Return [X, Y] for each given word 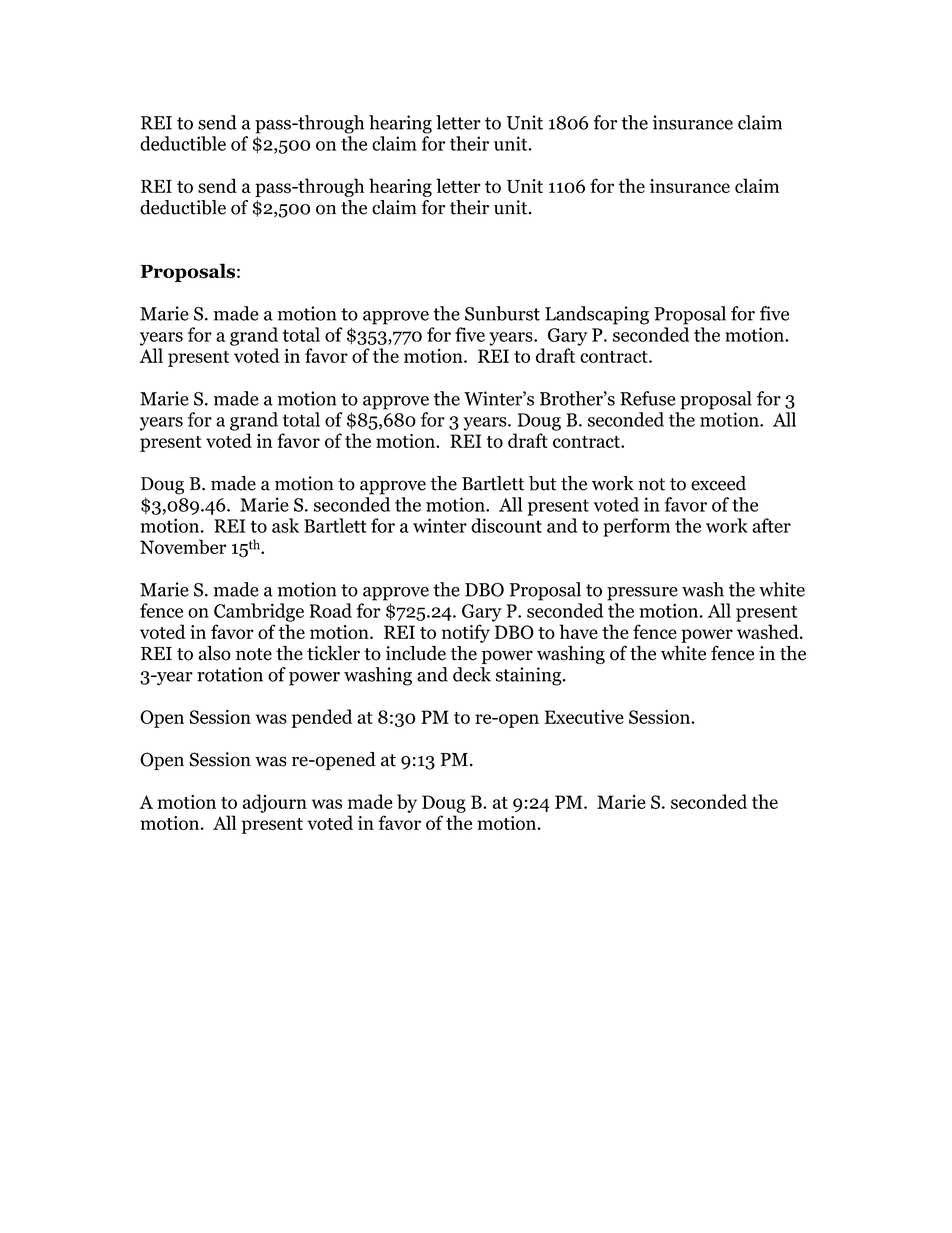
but [542, 483]
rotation [230, 674]
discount [506, 525]
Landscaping [597, 315]
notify [466, 633]
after [771, 525]
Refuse [648, 398]
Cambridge [259, 612]
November [183, 546]
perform [636, 527]
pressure [642, 594]
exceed [718, 483]
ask [285, 525]
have [578, 631]
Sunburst [502, 313]
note [254, 654]
